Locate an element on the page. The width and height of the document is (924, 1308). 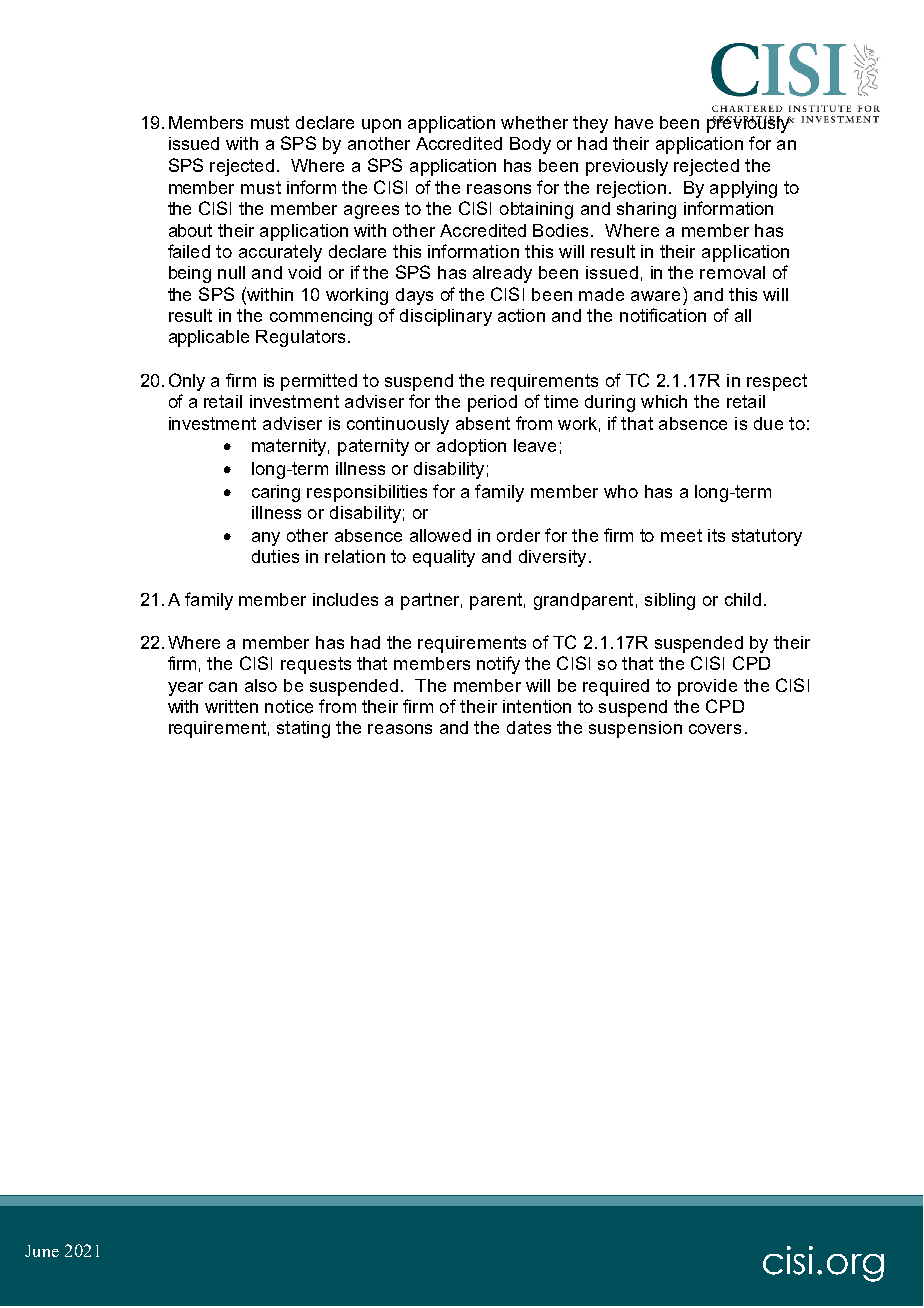
June is located at coordinates (42, 1251).
